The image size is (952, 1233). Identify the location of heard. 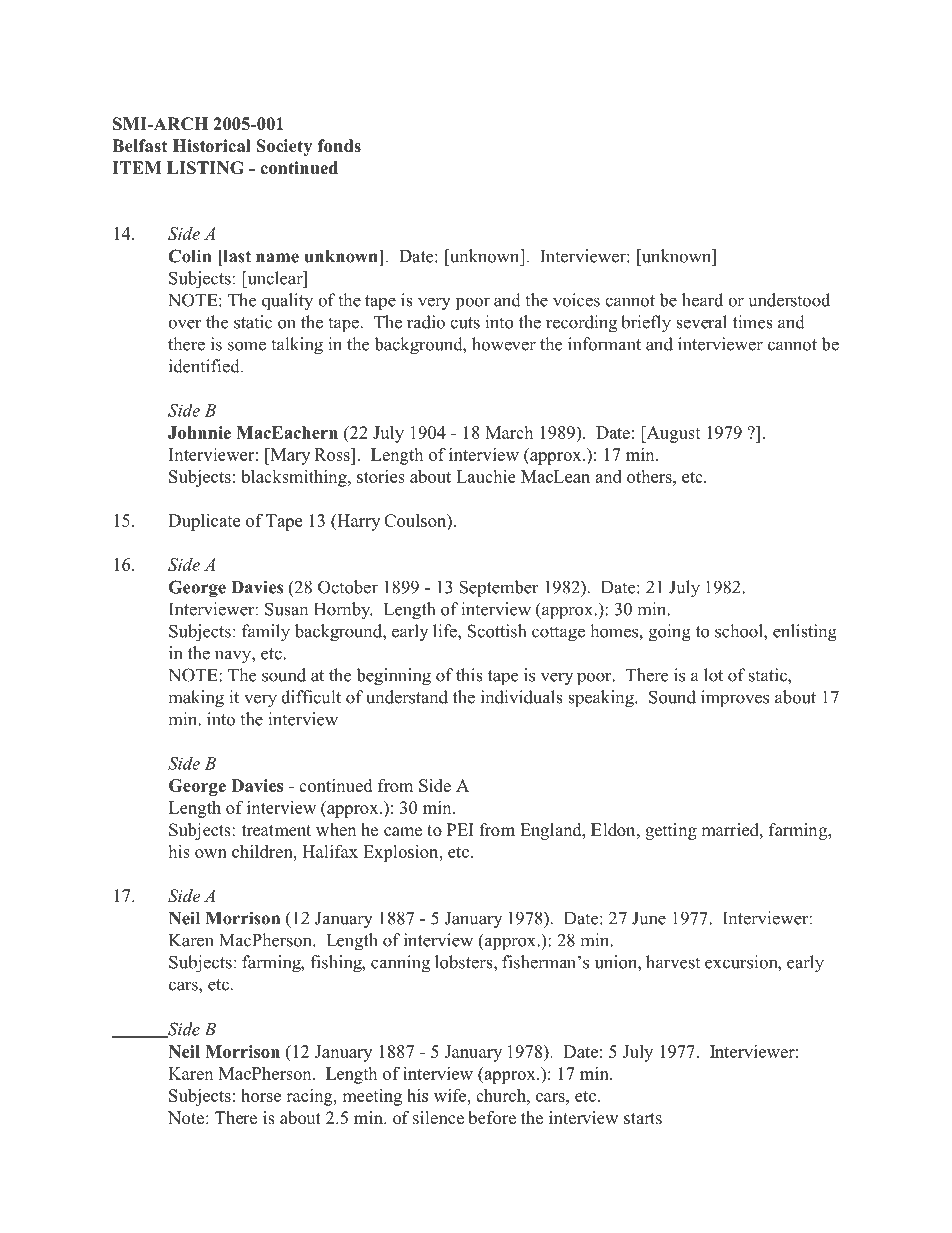
(702, 300).
